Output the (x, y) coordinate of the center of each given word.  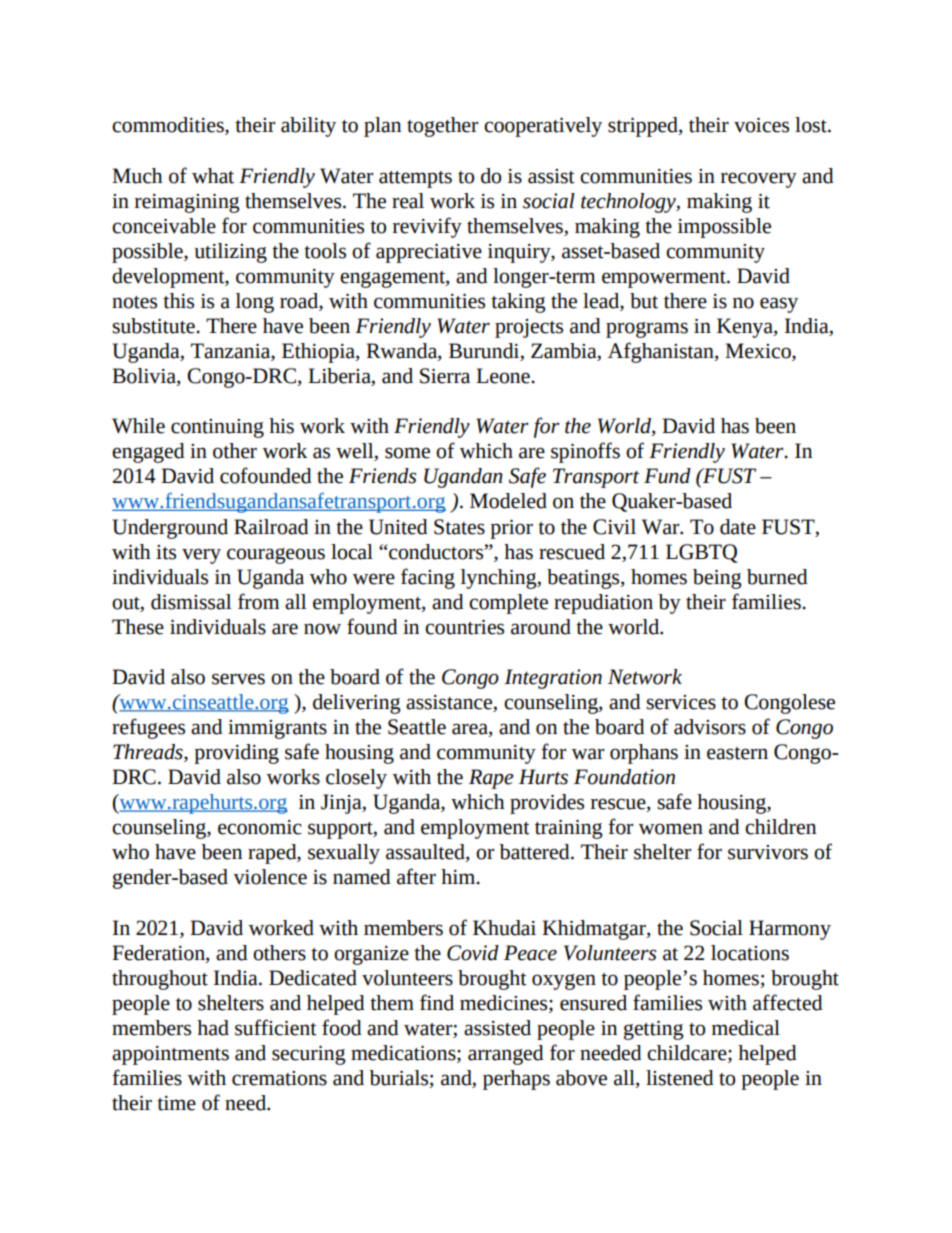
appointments (170, 1055)
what (213, 176)
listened (680, 1078)
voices (761, 125)
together (442, 127)
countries (464, 627)
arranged (506, 1055)
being (717, 579)
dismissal (191, 602)
